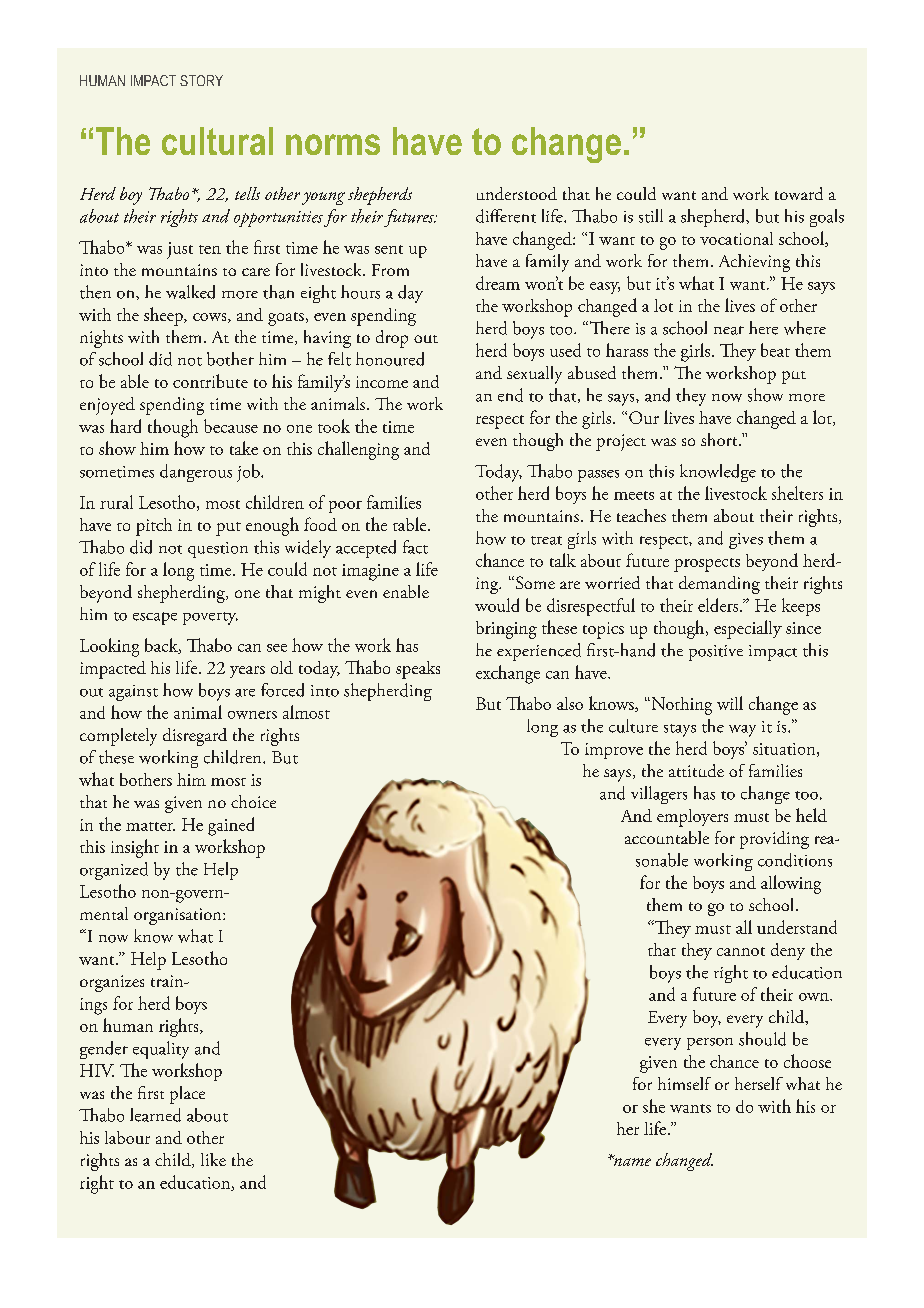  What do you see at coordinates (799, 193) in the screenshot?
I see `toward` at bounding box center [799, 193].
